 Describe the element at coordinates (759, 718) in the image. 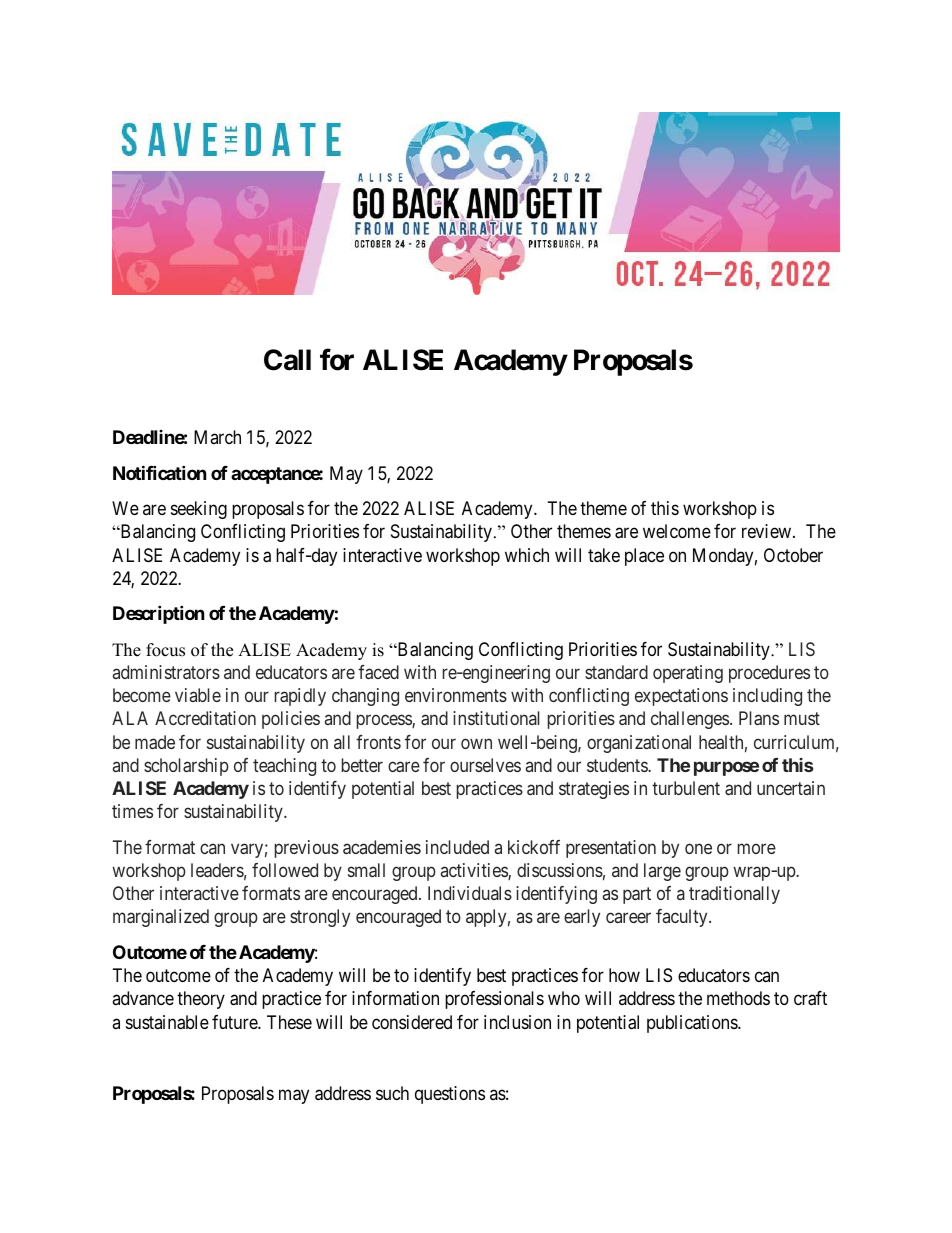

I see `Plans` at that location.
